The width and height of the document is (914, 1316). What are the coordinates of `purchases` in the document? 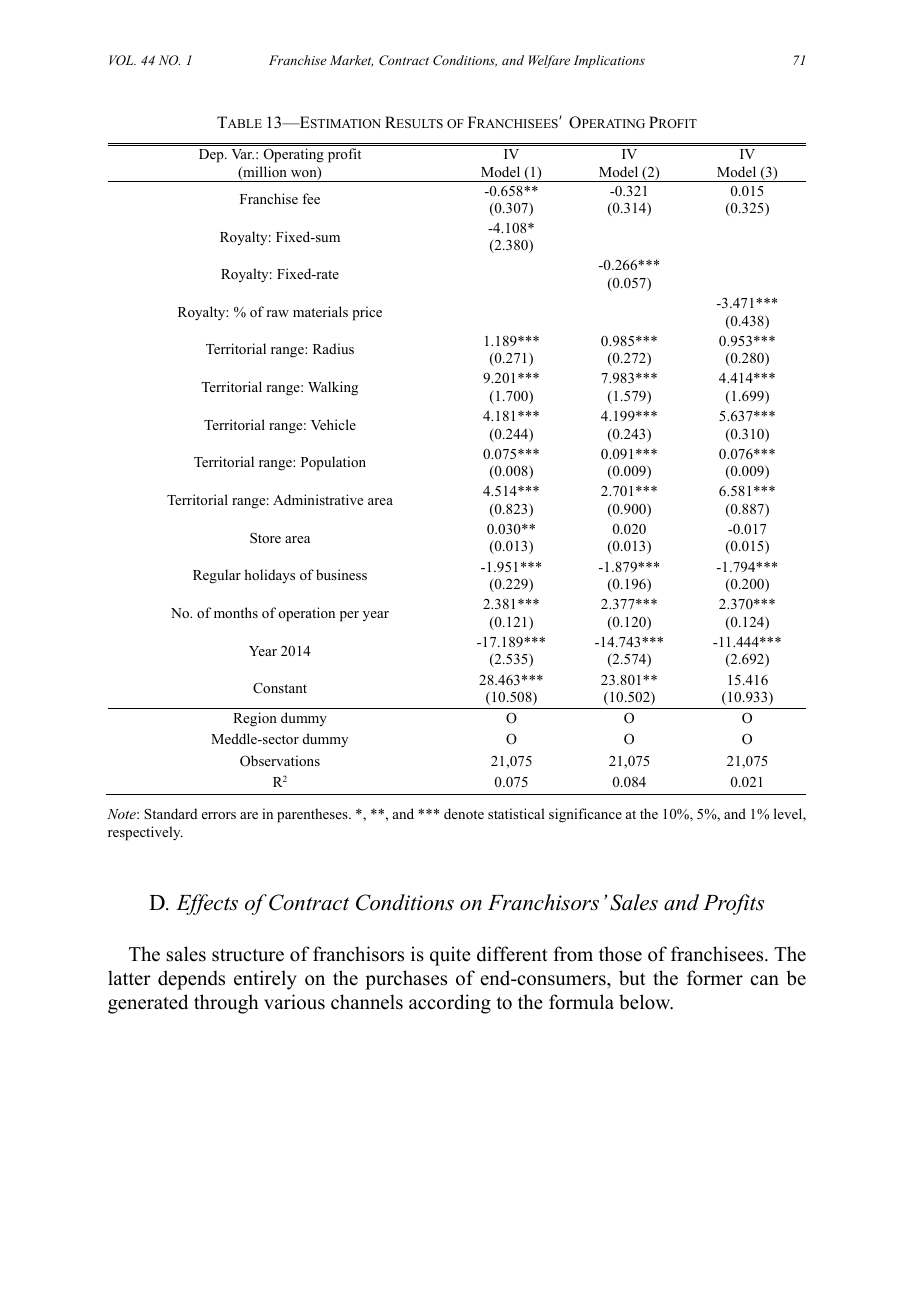 It's located at (406, 980).
